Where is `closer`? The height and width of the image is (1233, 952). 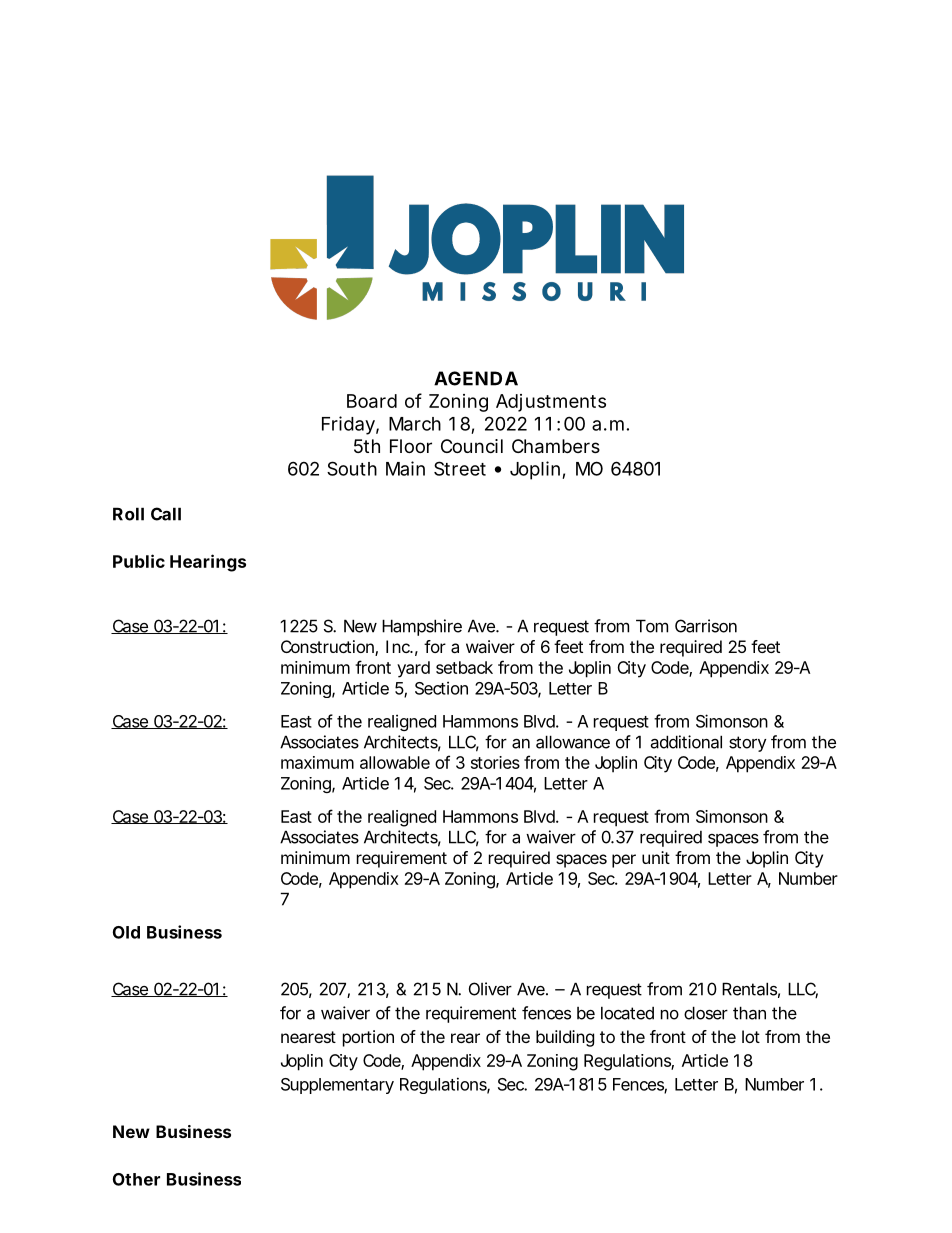
closer is located at coordinates (706, 1013).
